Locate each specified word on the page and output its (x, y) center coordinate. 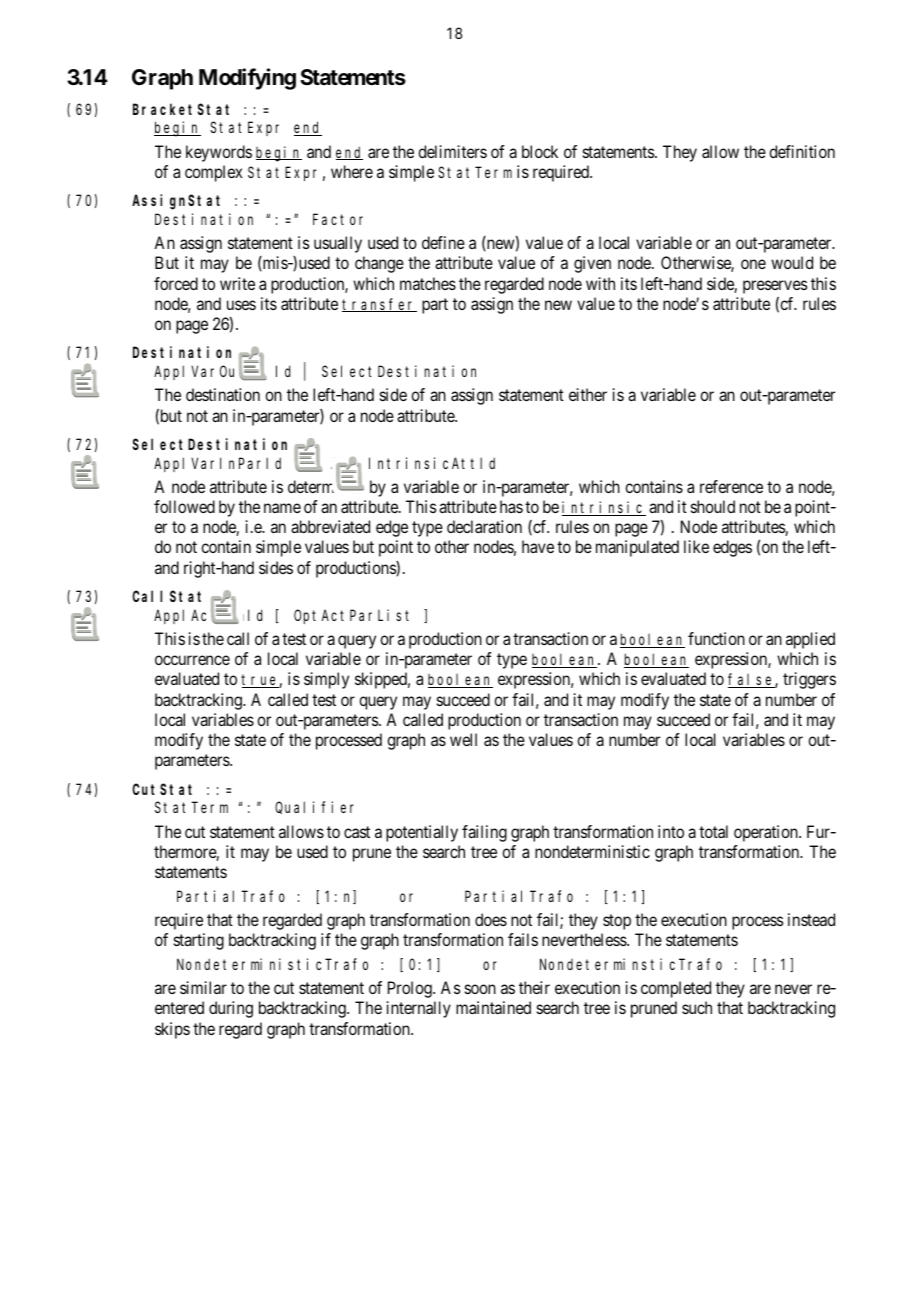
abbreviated (330, 526)
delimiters (452, 151)
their (534, 987)
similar (203, 987)
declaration (484, 526)
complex (214, 173)
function (716, 638)
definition (802, 151)
